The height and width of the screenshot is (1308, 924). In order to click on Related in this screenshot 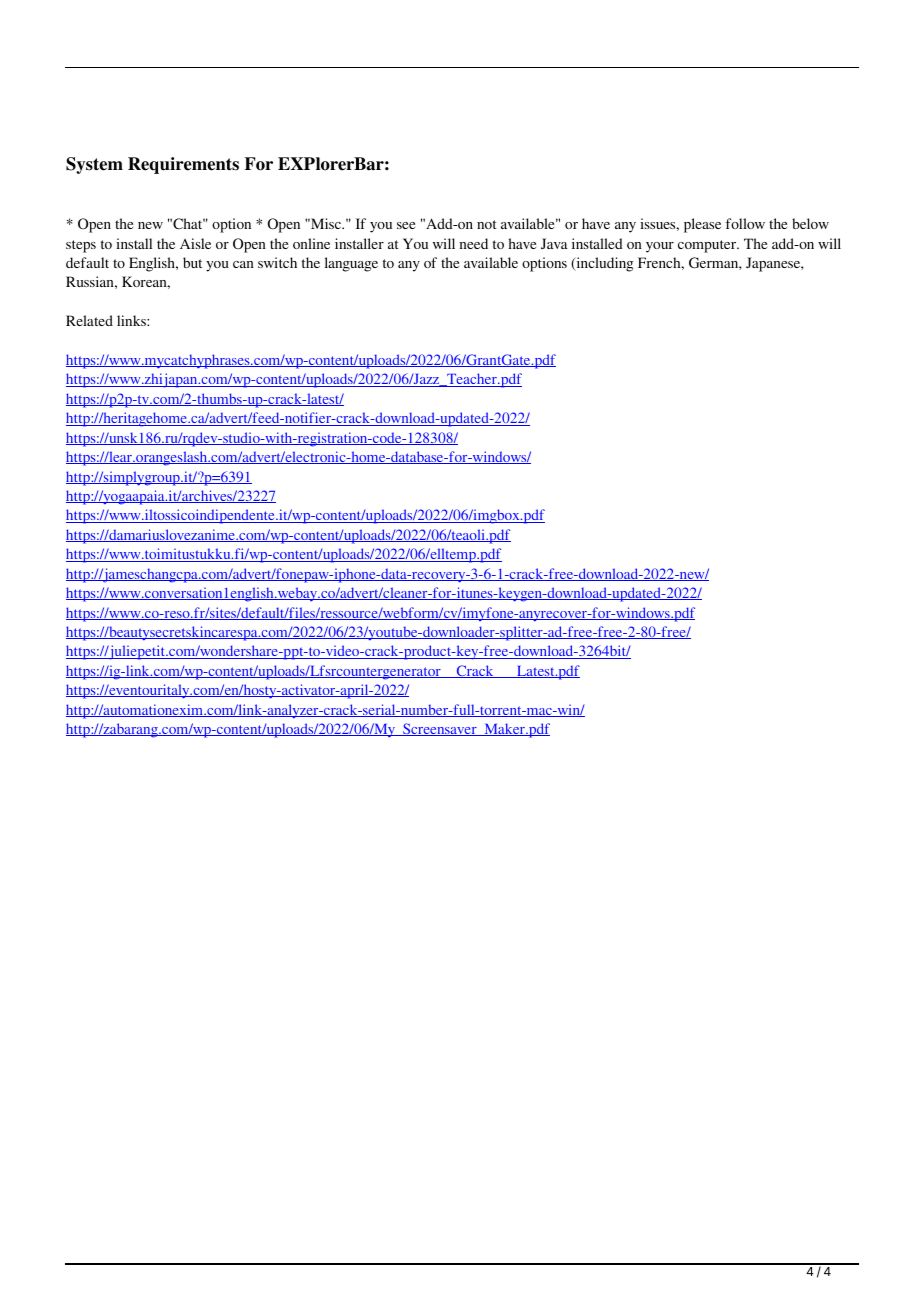, I will do `click(89, 320)`.
